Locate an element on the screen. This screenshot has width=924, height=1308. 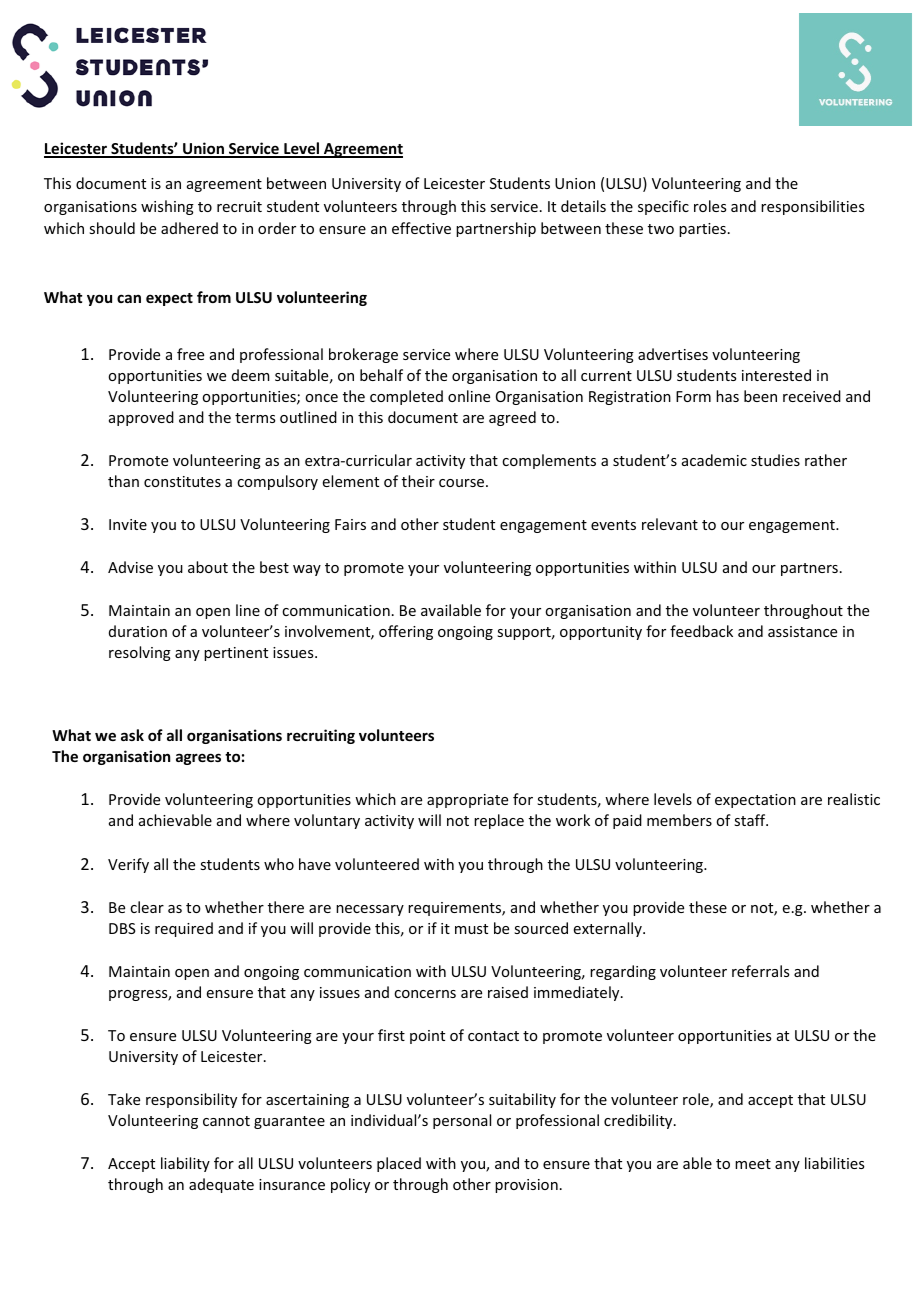
referrals is located at coordinates (760, 971).
